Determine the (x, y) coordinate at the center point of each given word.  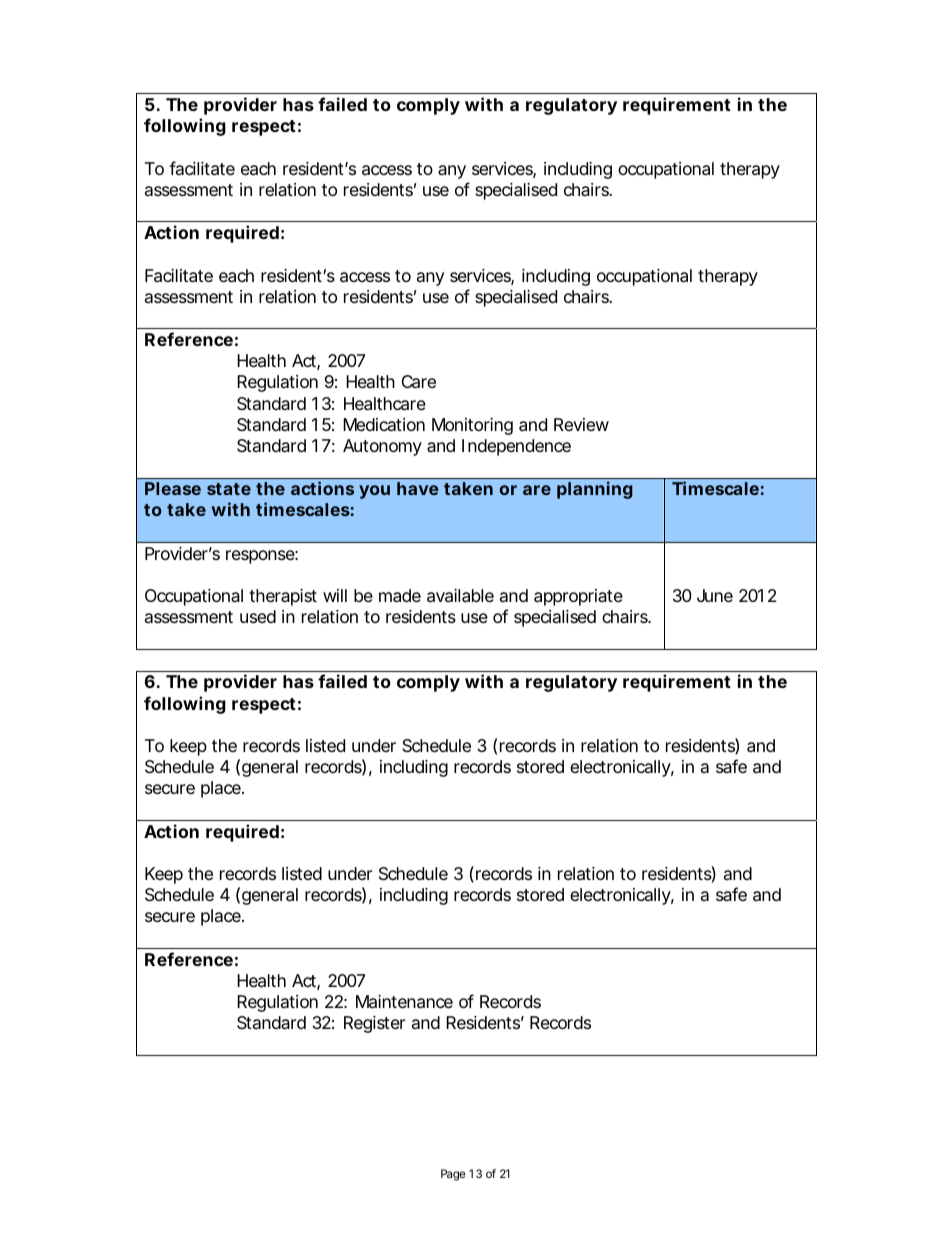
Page (453, 1175)
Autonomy (382, 447)
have (418, 488)
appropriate (578, 597)
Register (374, 1024)
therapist (283, 597)
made (400, 596)
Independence (516, 447)
